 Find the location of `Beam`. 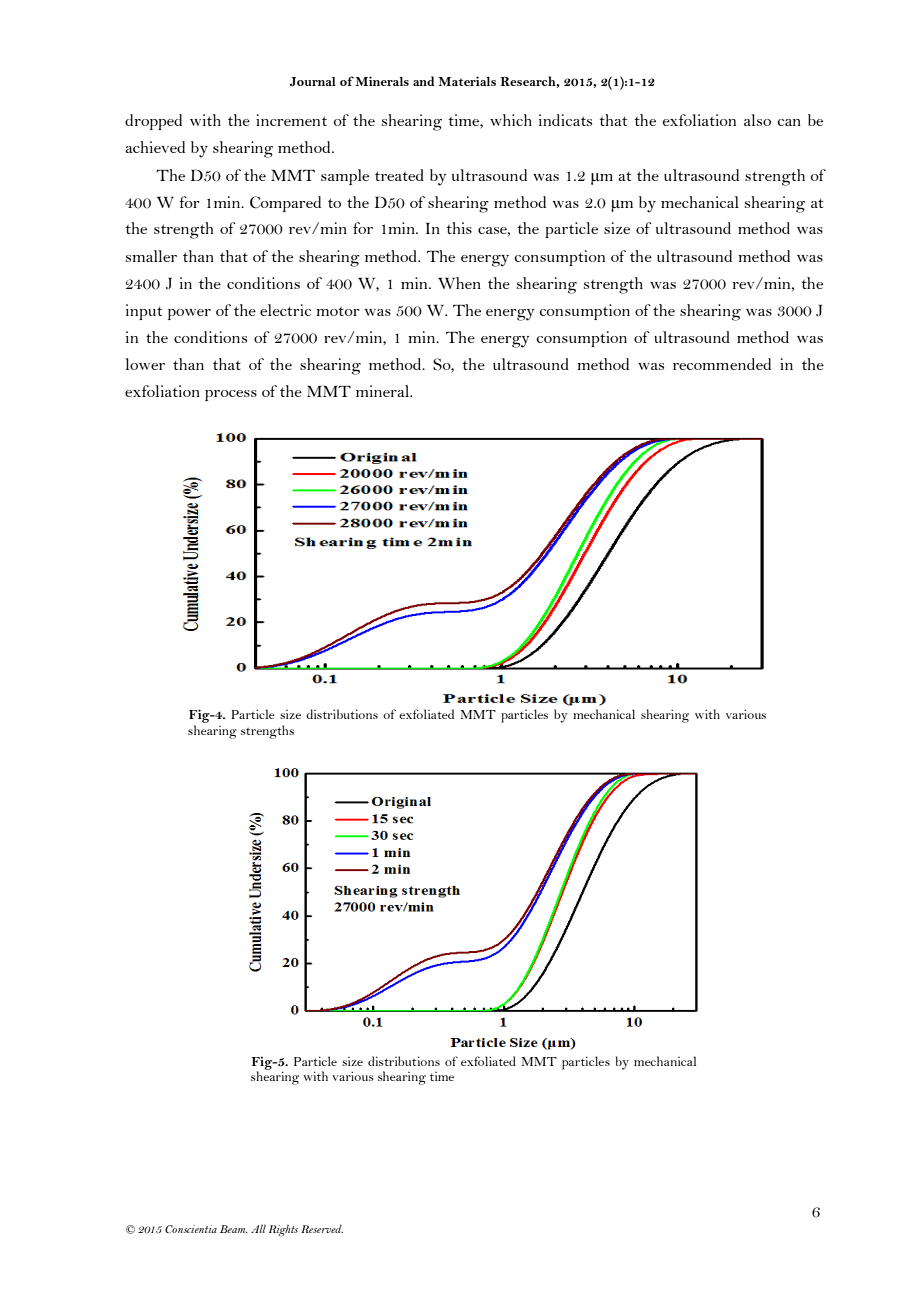

Beam is located at coordinates (234, 1229).
